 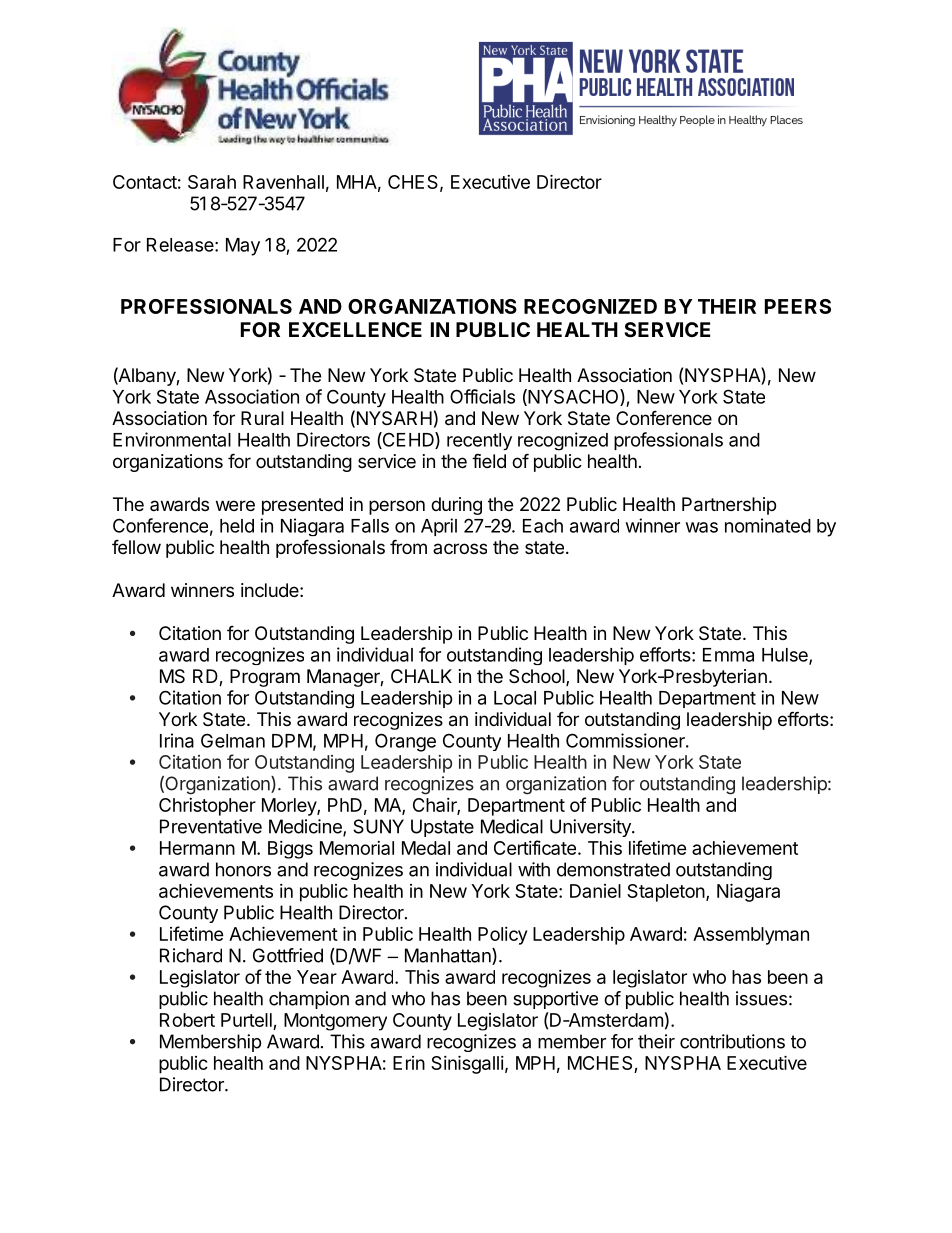 What do you see at coordinates (355, 329) in the screenshot?
I see `EXCELLENCE` at bounding box center [355, 329].
